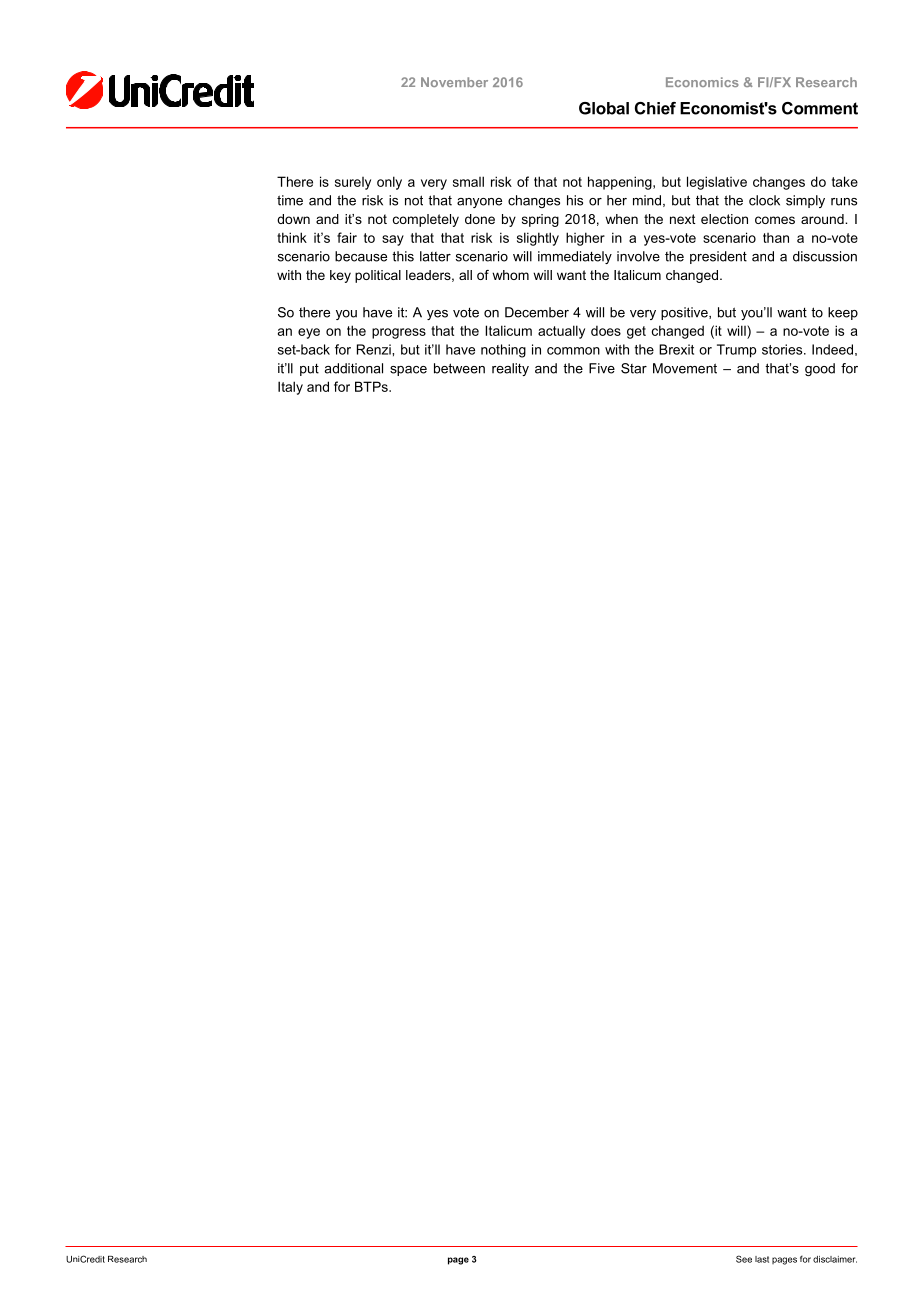 The height and width of the screenshot is (1308, 924). What do you see at coordinates (602, 368) in the screenshot?
I see `Five` at bounding box center [602, 368].
